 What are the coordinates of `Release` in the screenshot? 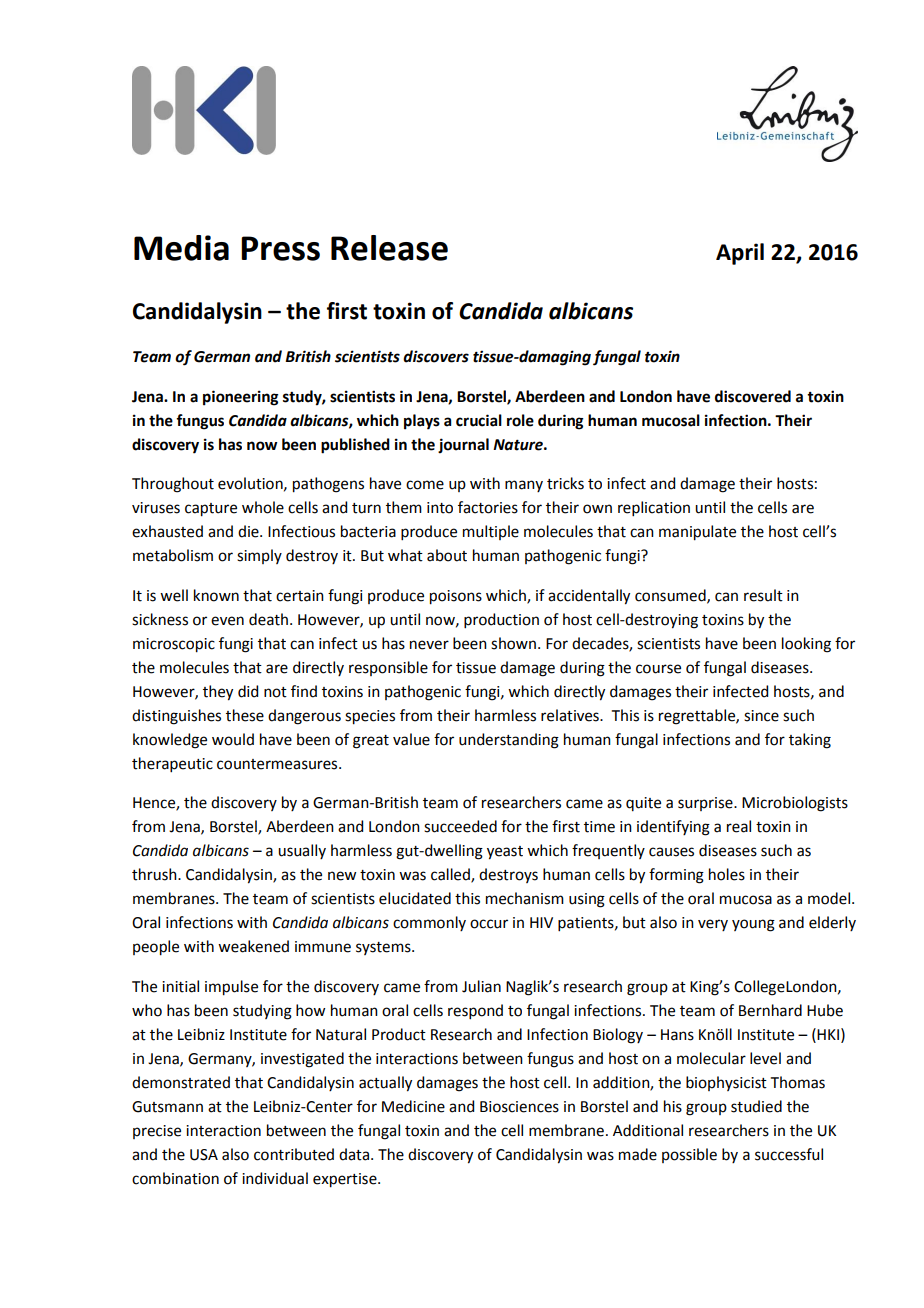 It's located at (389, 248).
